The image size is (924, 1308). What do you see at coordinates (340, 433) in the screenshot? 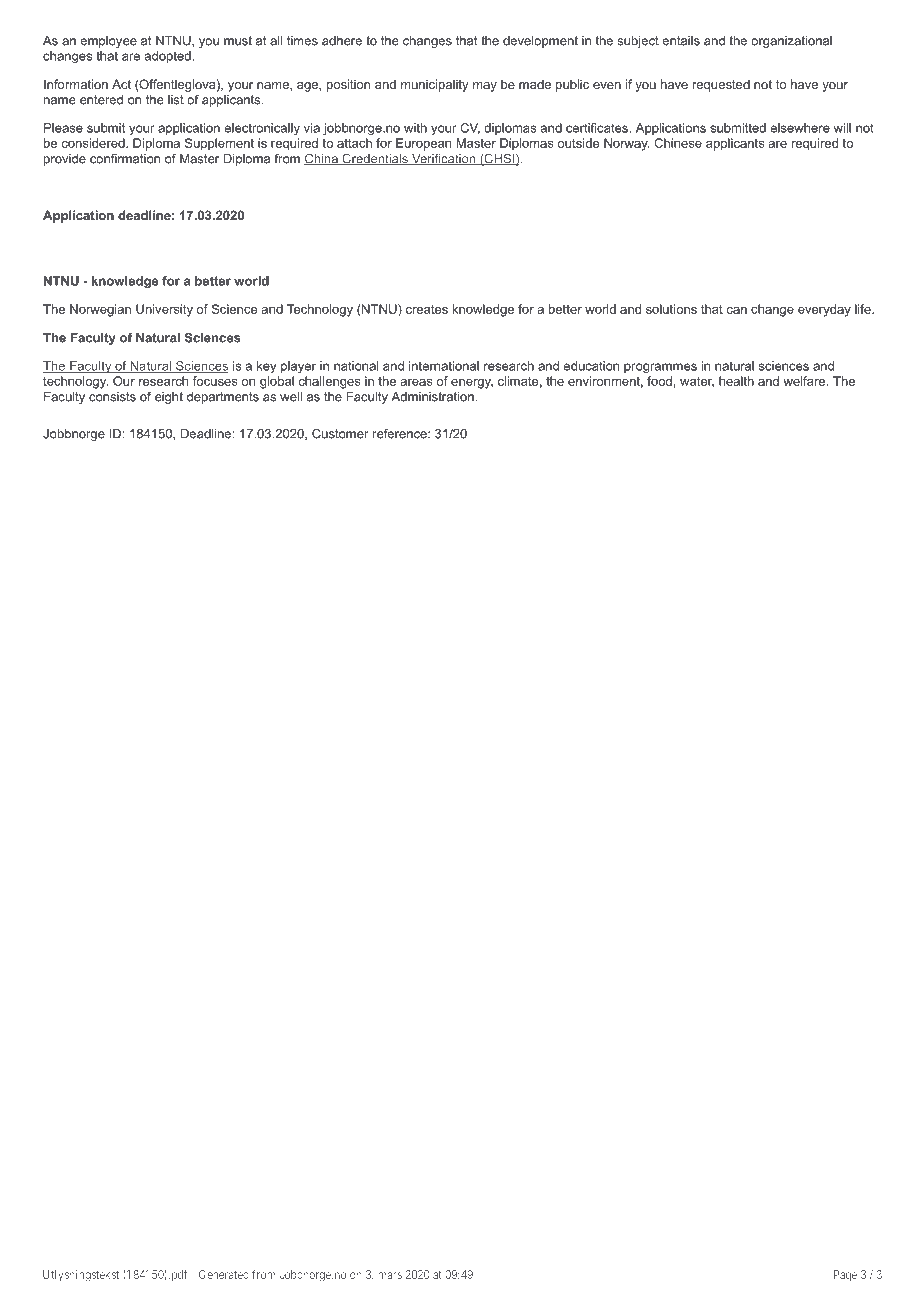
I see `Customer` at bounding box center [340, 433].
